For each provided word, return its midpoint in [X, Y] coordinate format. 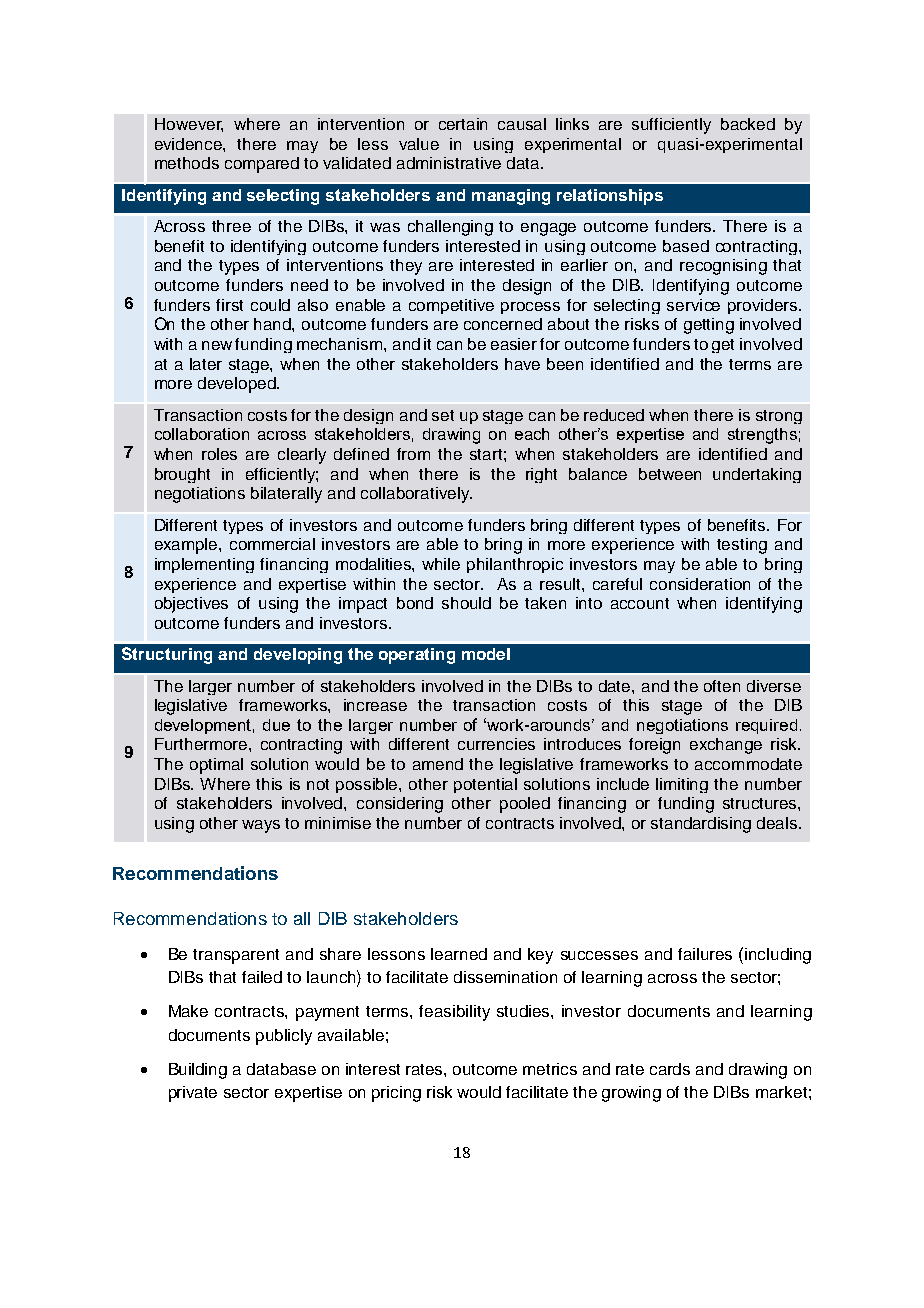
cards [670, 1069]
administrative [449, 163]
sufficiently [671, 126]
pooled [525, 805]
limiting [682, 785]
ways [261, 826]
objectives [191, 605]
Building [198, 1071]
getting [709, 326]
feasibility [454, 1013]
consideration [700, 584]
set [443, 415]
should [466, 603]
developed [238, 385]
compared [262, 165]
